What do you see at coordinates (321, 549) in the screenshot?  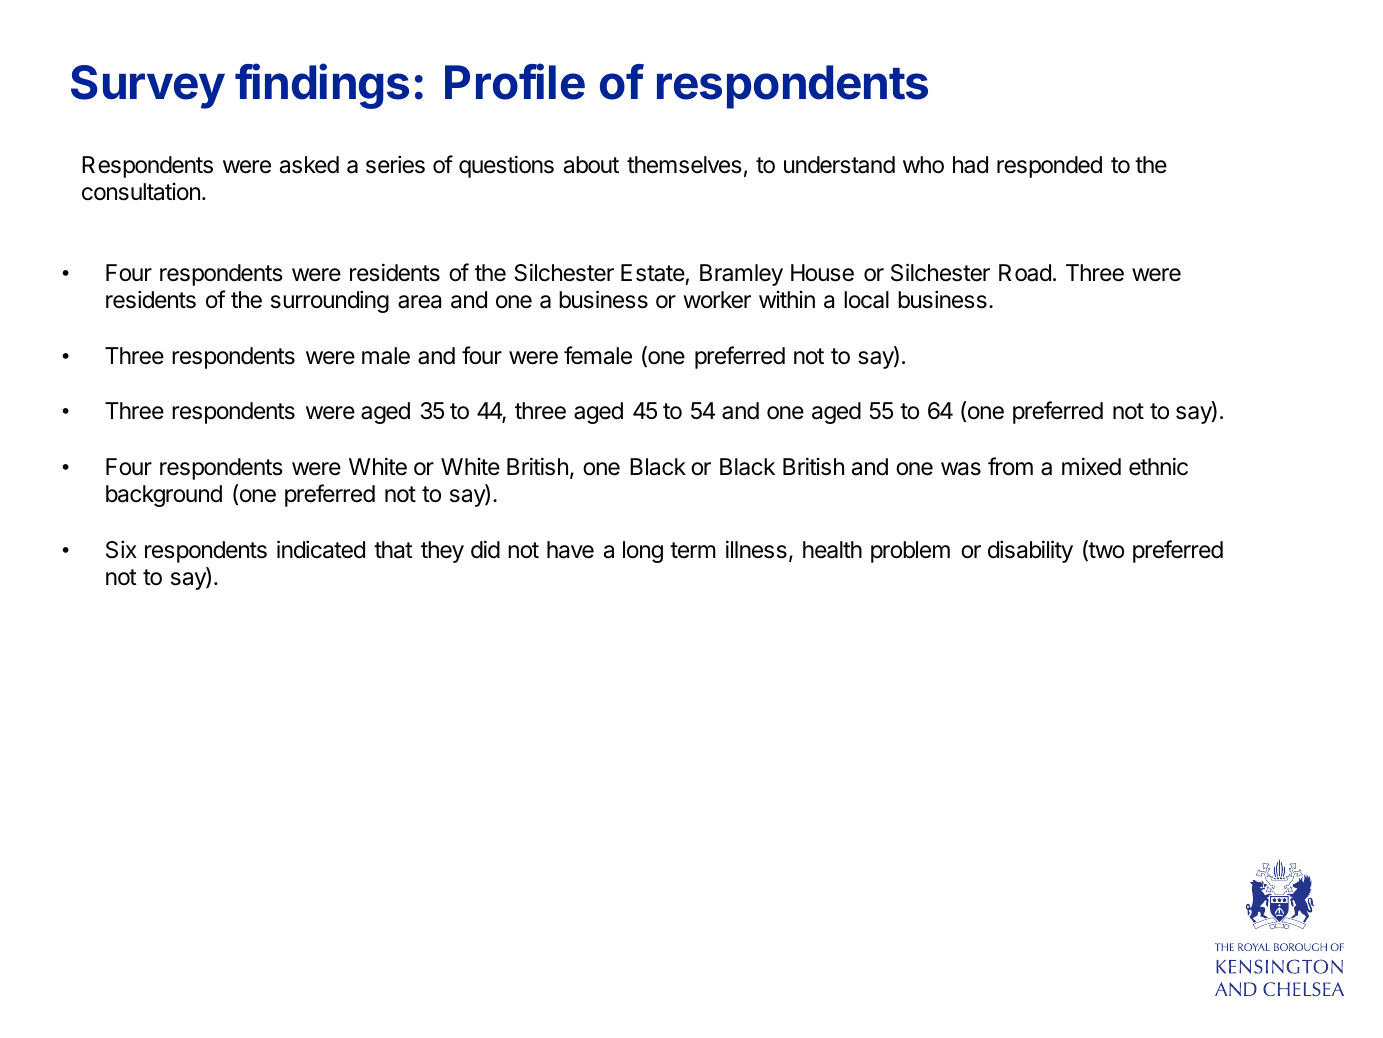 I see `indicated` at bounding box center [321, 549].
